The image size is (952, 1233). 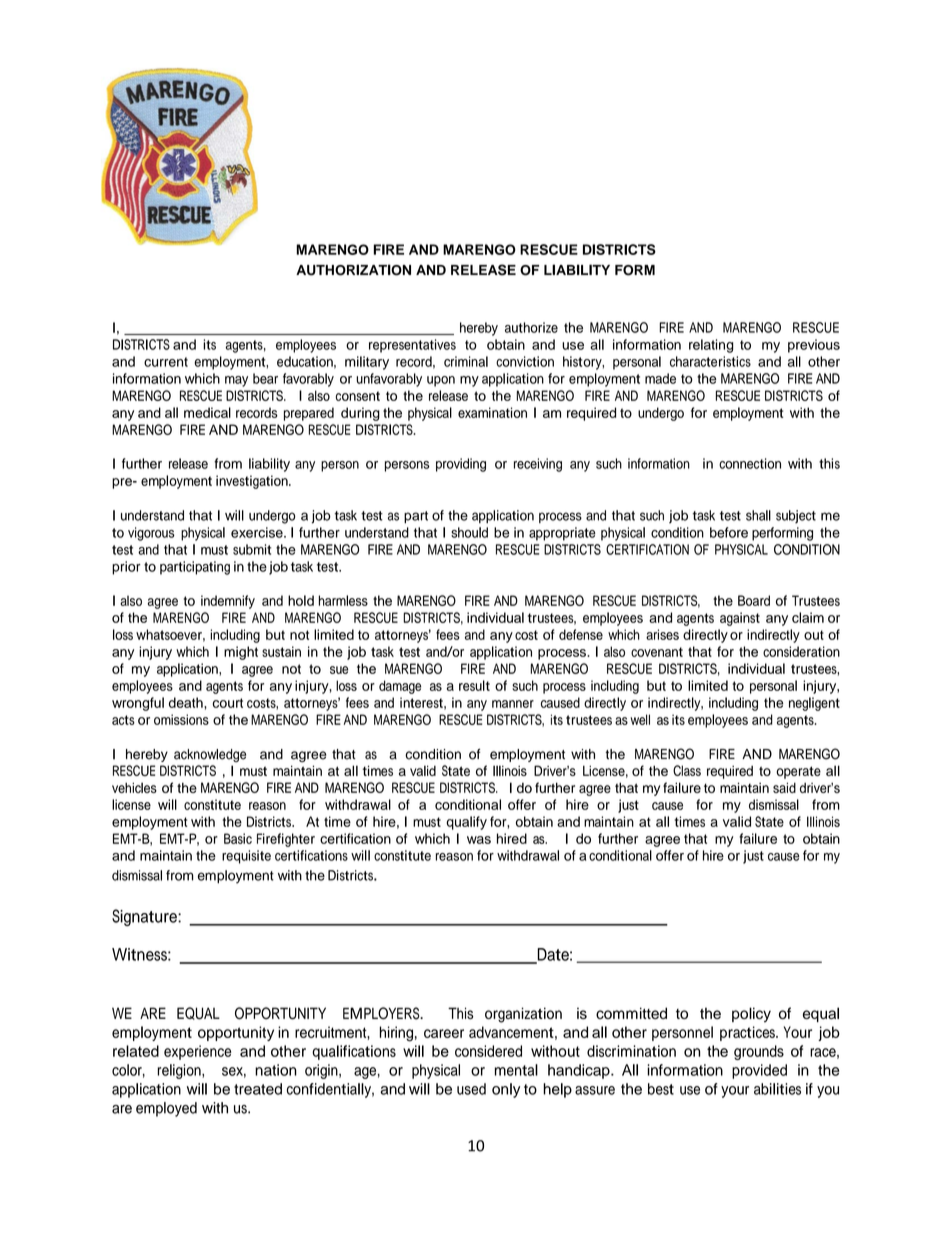 I want to click on relating, so click(x=711, y=346).
